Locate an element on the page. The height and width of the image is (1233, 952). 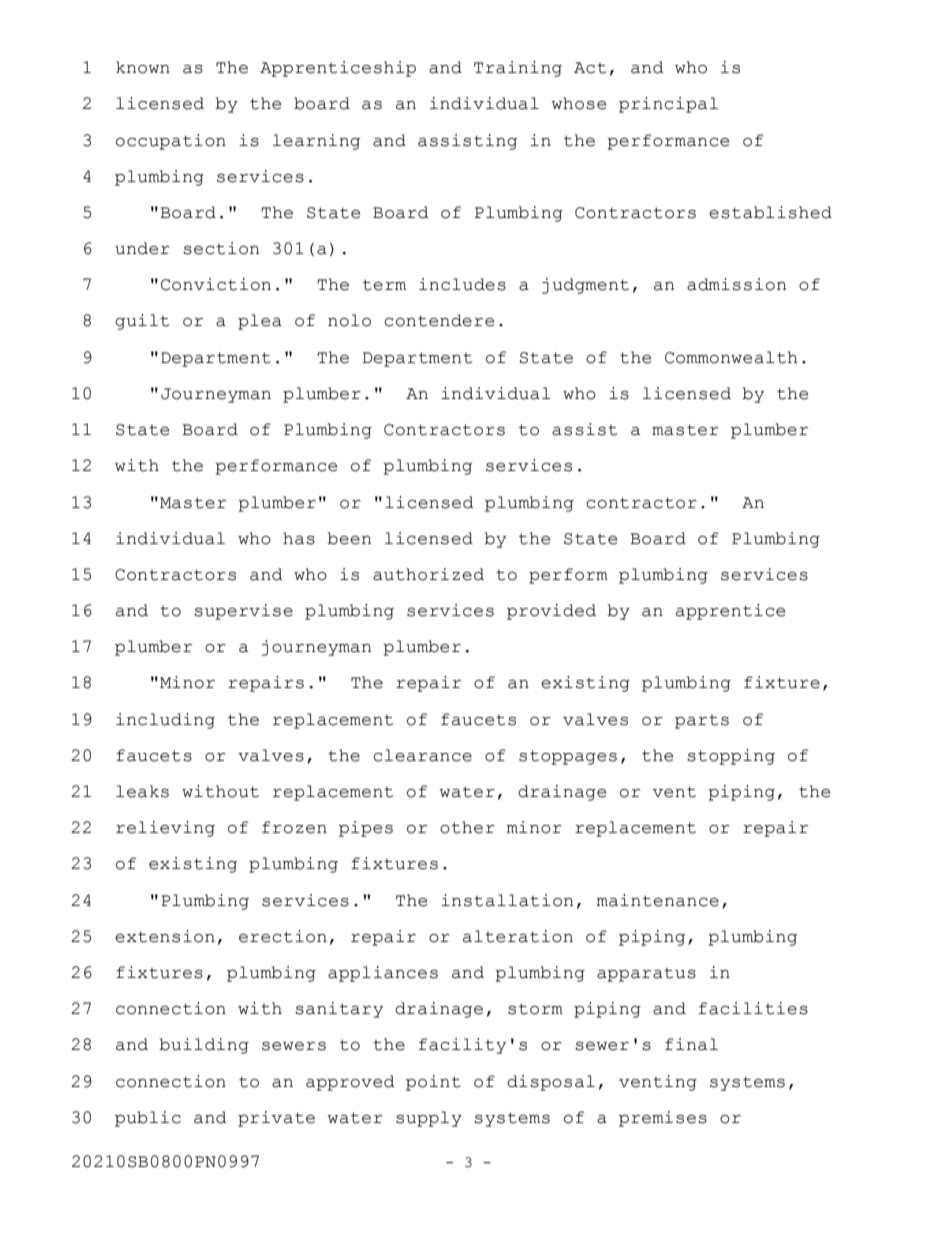
premises is located at coordinates (663, 1119).
